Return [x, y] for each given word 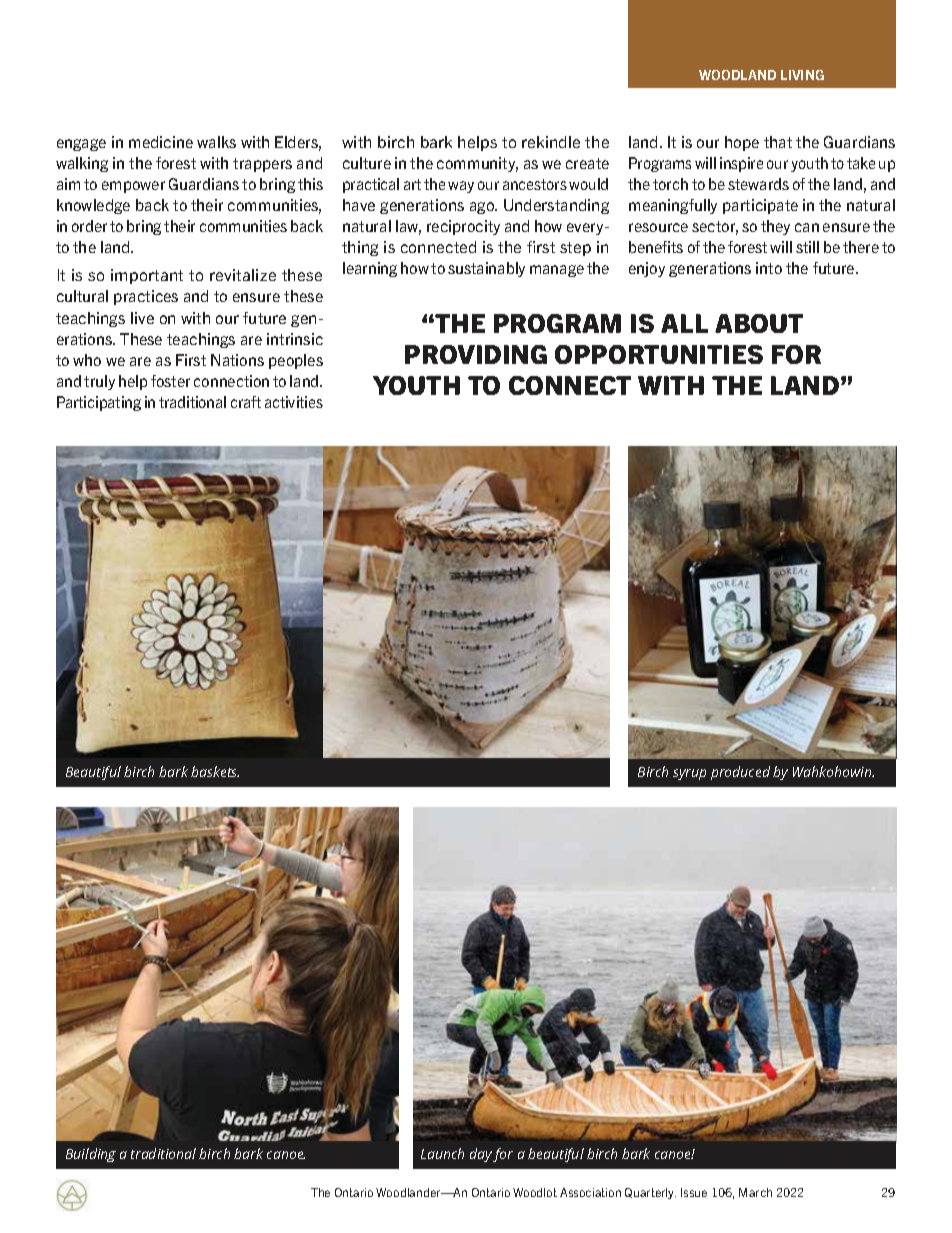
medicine [161, 142]
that [778, 142]
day [482, 1155]
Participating [99, 403]
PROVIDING [476, 354]
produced [740, 773]
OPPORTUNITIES [659, 354]
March [755, 1192]
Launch [442, 1153]
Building [91, 1155]
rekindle [551, 142]
